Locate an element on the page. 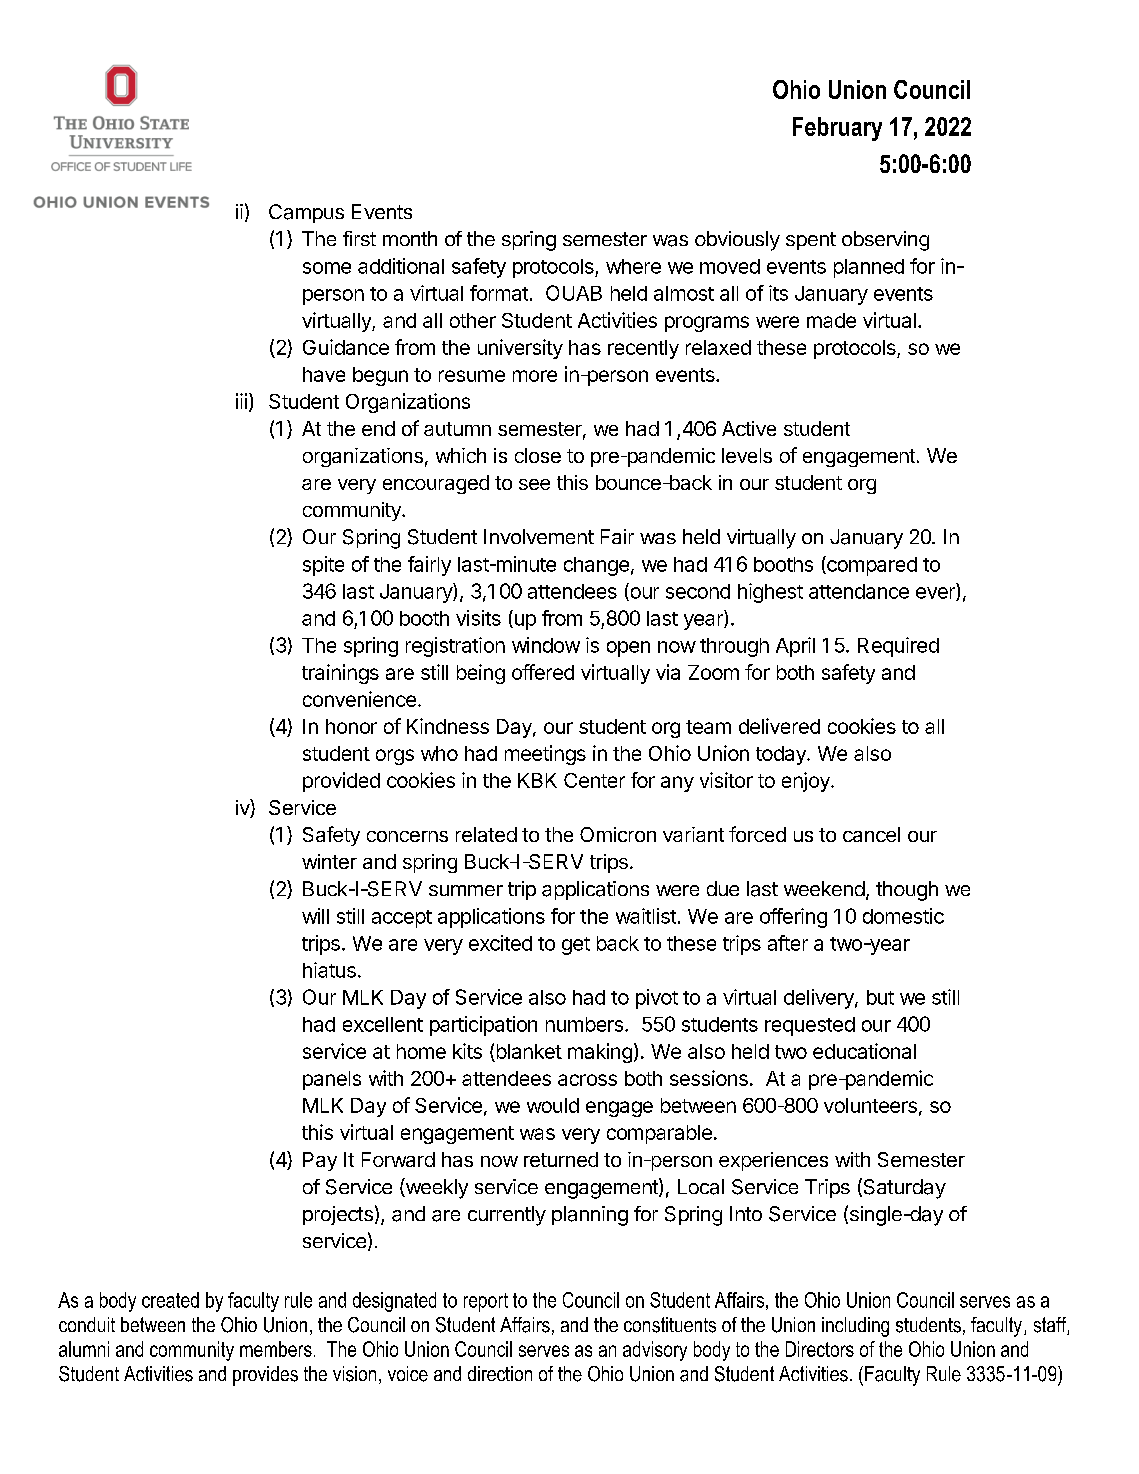 The image size is (1139, 1474). month is located at coordinates (410, 238).
